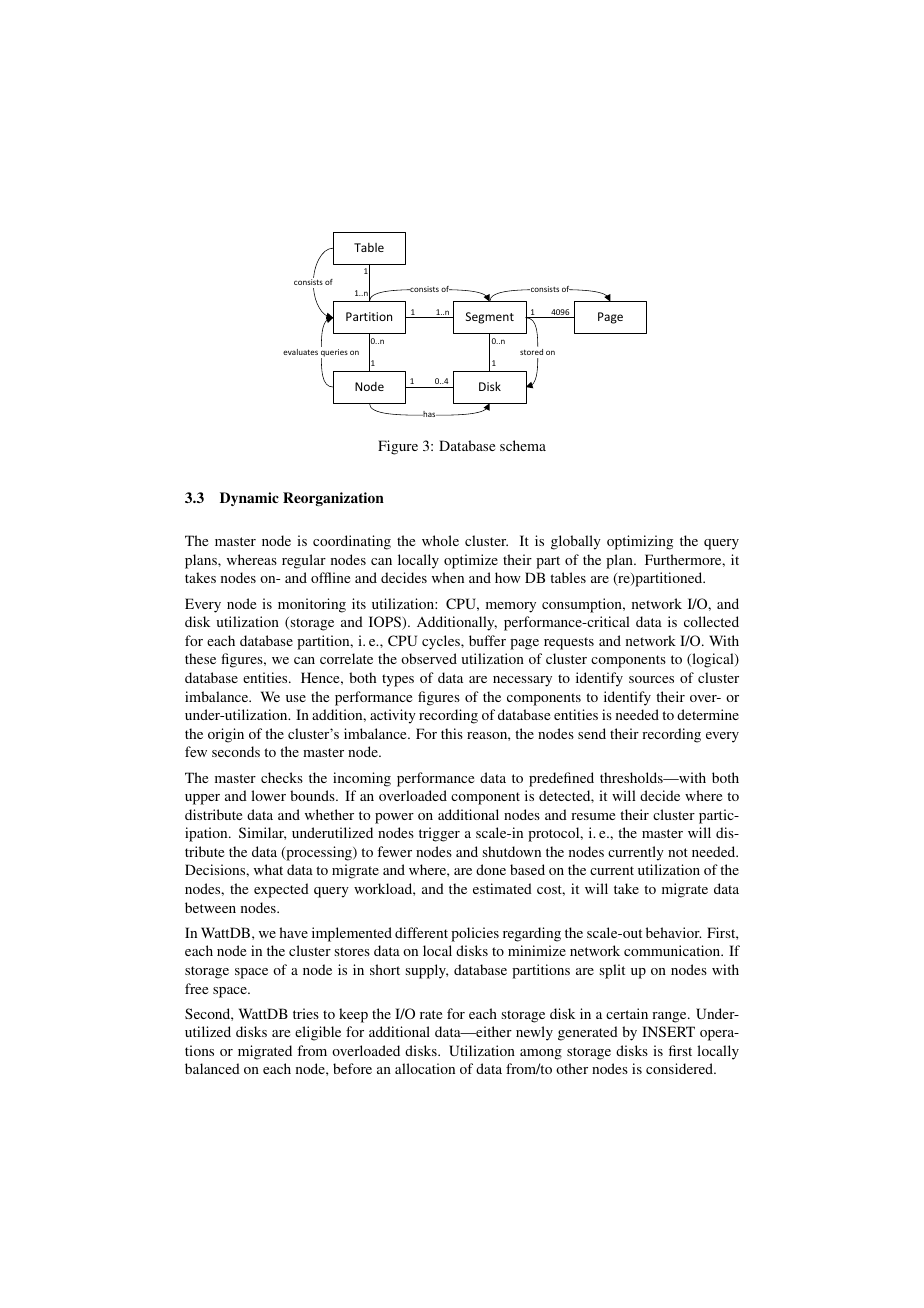 Image resolution: width=924 pixels, height=1308 pixels. Describe the element at coordinates (531, 350) in the image. I see `stored` at that location.
